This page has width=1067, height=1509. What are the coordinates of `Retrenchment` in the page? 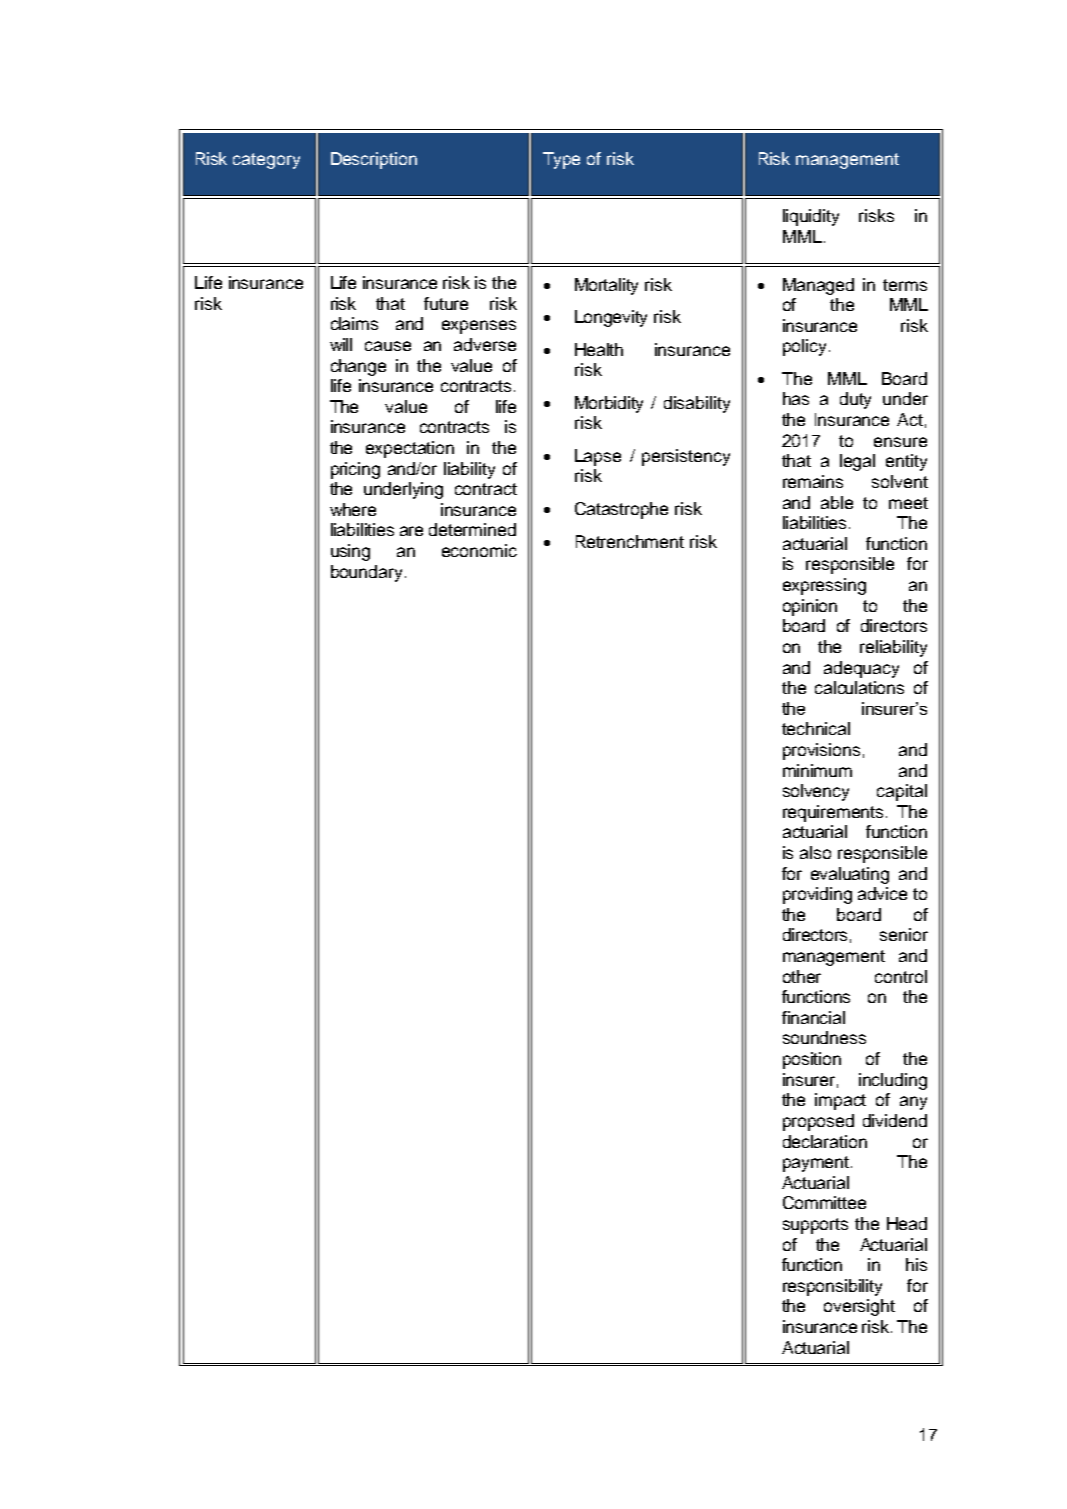 It's located at (630, 541).
